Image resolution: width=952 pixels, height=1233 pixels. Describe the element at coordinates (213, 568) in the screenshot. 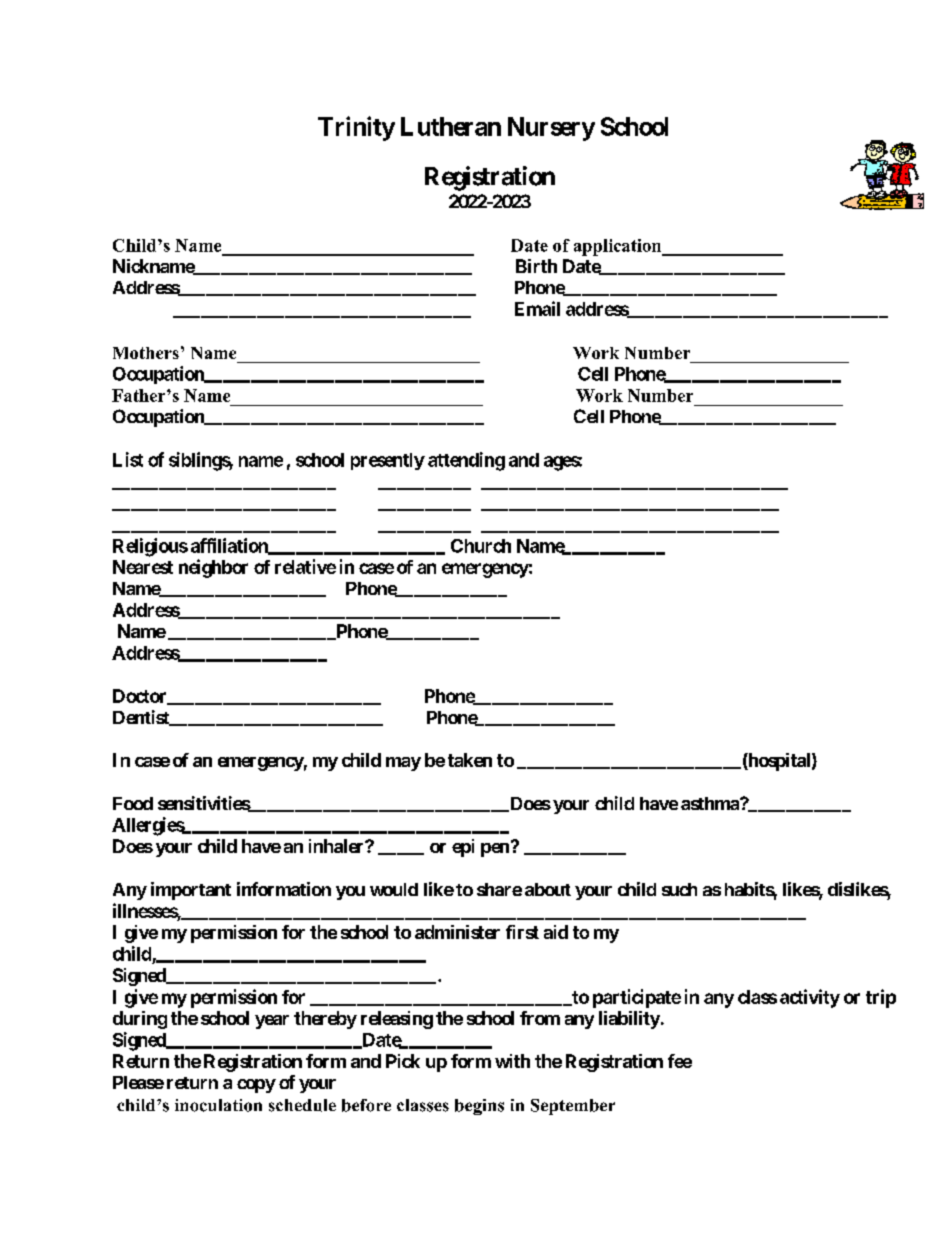

I see `neighbor` at that location.
